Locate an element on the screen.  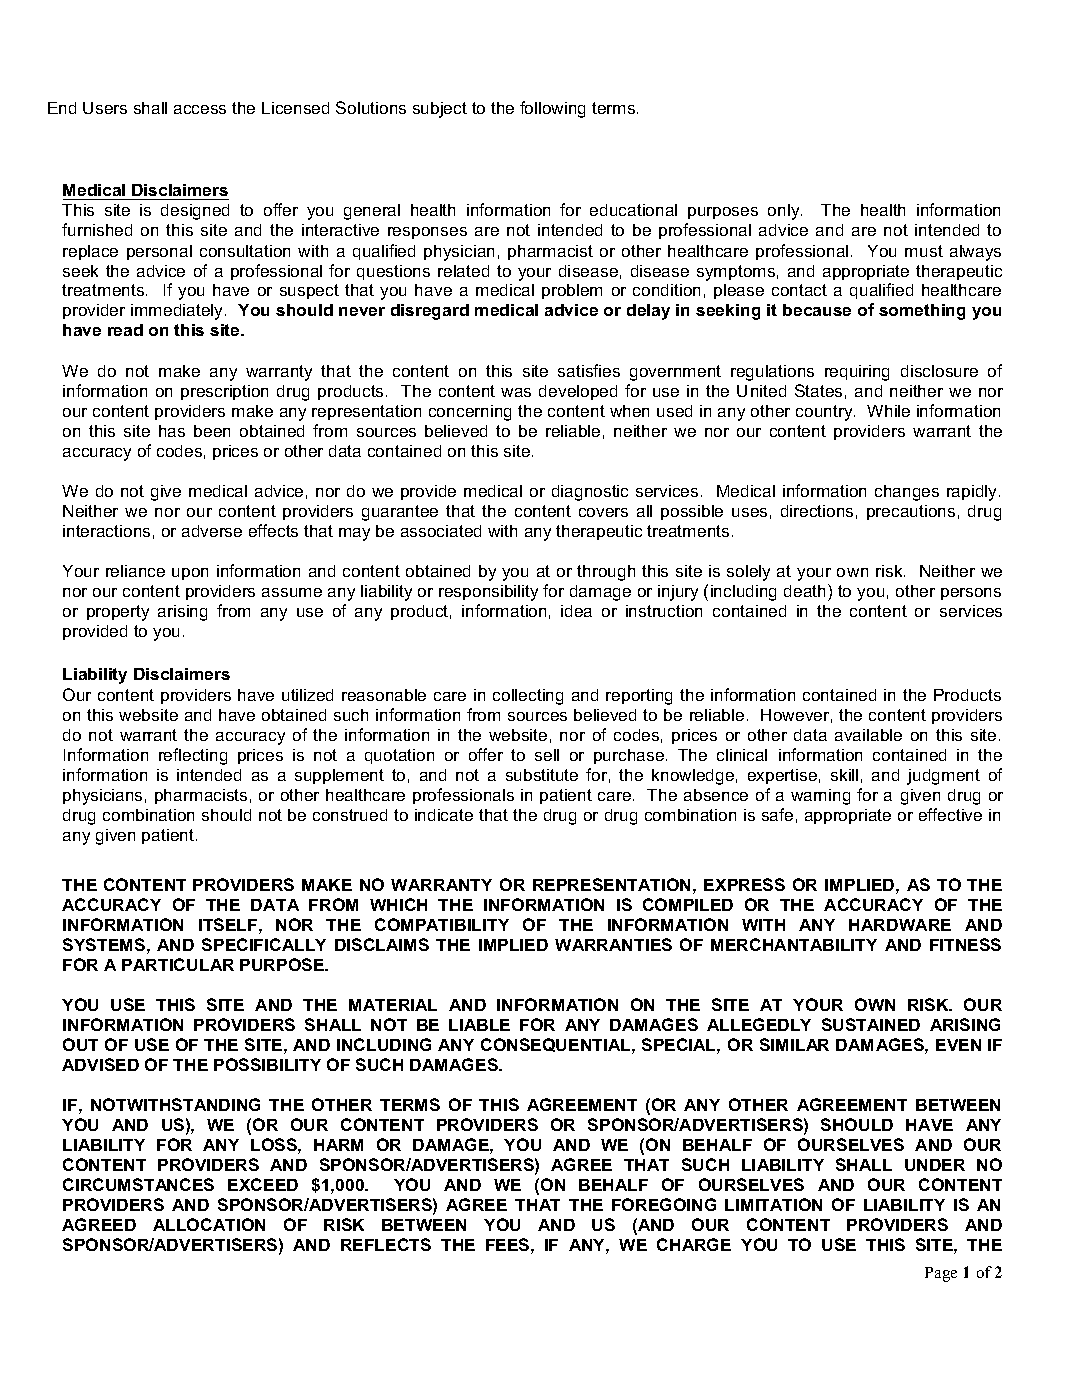
REFLECTS is located at coordinates (386, 1244).
